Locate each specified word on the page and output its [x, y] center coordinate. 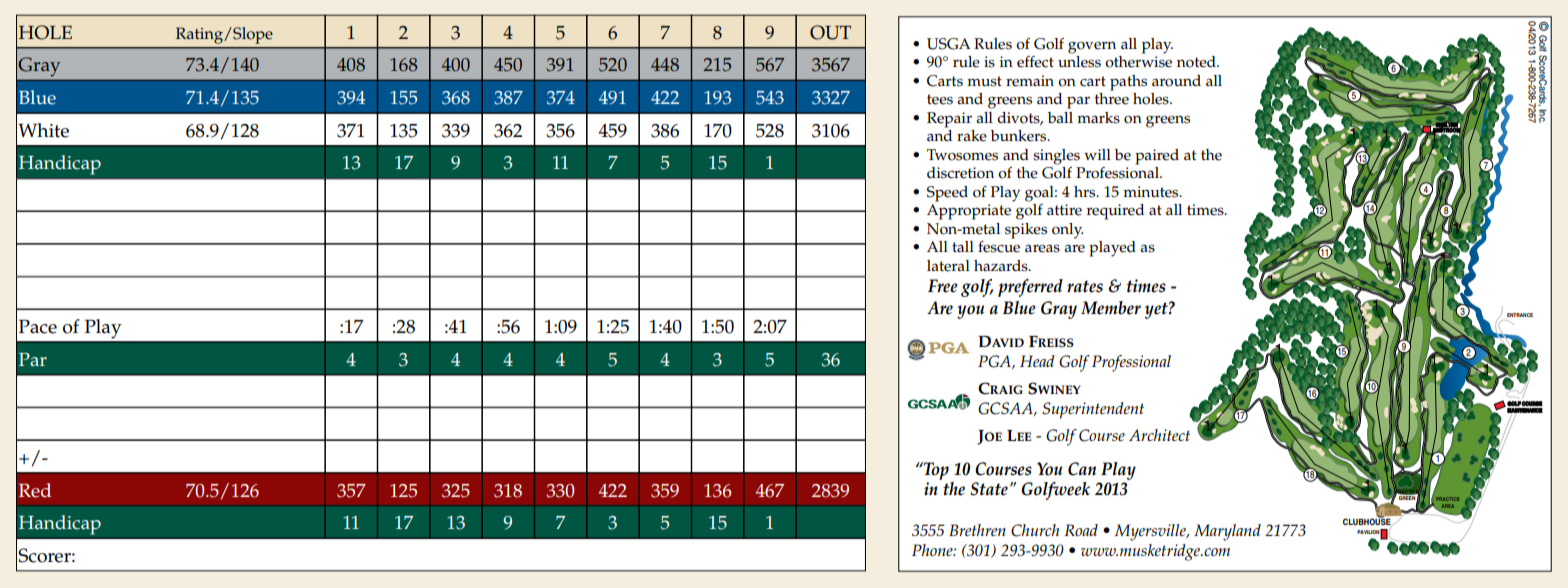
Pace [38, 326]
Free [943, 286]
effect [1035, 62]
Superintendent [1093, 410]
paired [1157, 157]
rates [1085, 286]
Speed [947, 194]
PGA [995, 362]
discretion [960, 173]
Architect [1159, 435]
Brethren [977, 530]
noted [1197, 62]
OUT [830, 32]
